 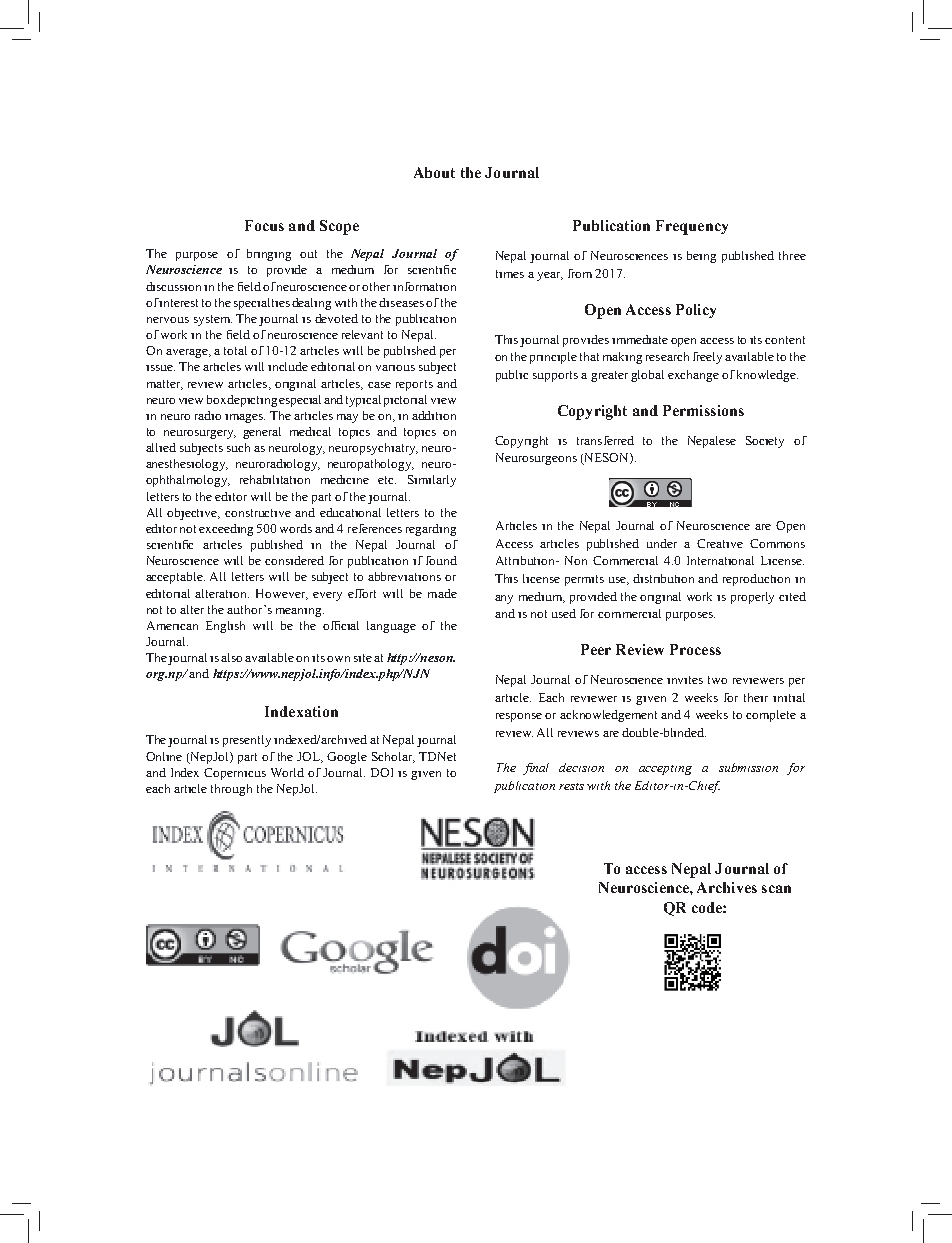 What do you see at coordinates (431, 530) in the screenshot?
I see `regarding` at bounding box center [431, 530].
